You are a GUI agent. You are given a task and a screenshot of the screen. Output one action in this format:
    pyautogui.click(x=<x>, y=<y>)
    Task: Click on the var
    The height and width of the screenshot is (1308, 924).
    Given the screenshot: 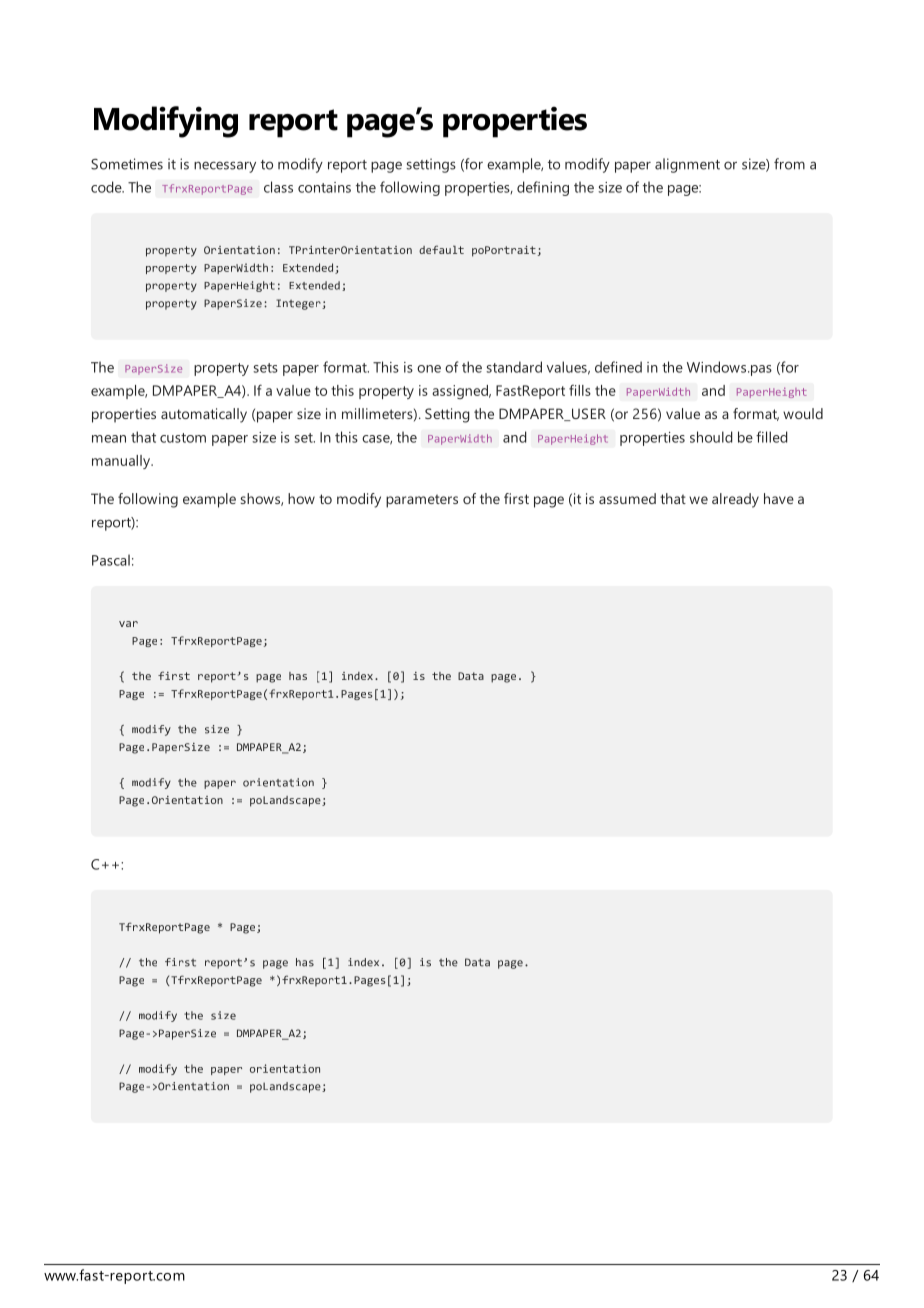 What is the action you would take?
    pyautogui.click(x=128, y=624)
